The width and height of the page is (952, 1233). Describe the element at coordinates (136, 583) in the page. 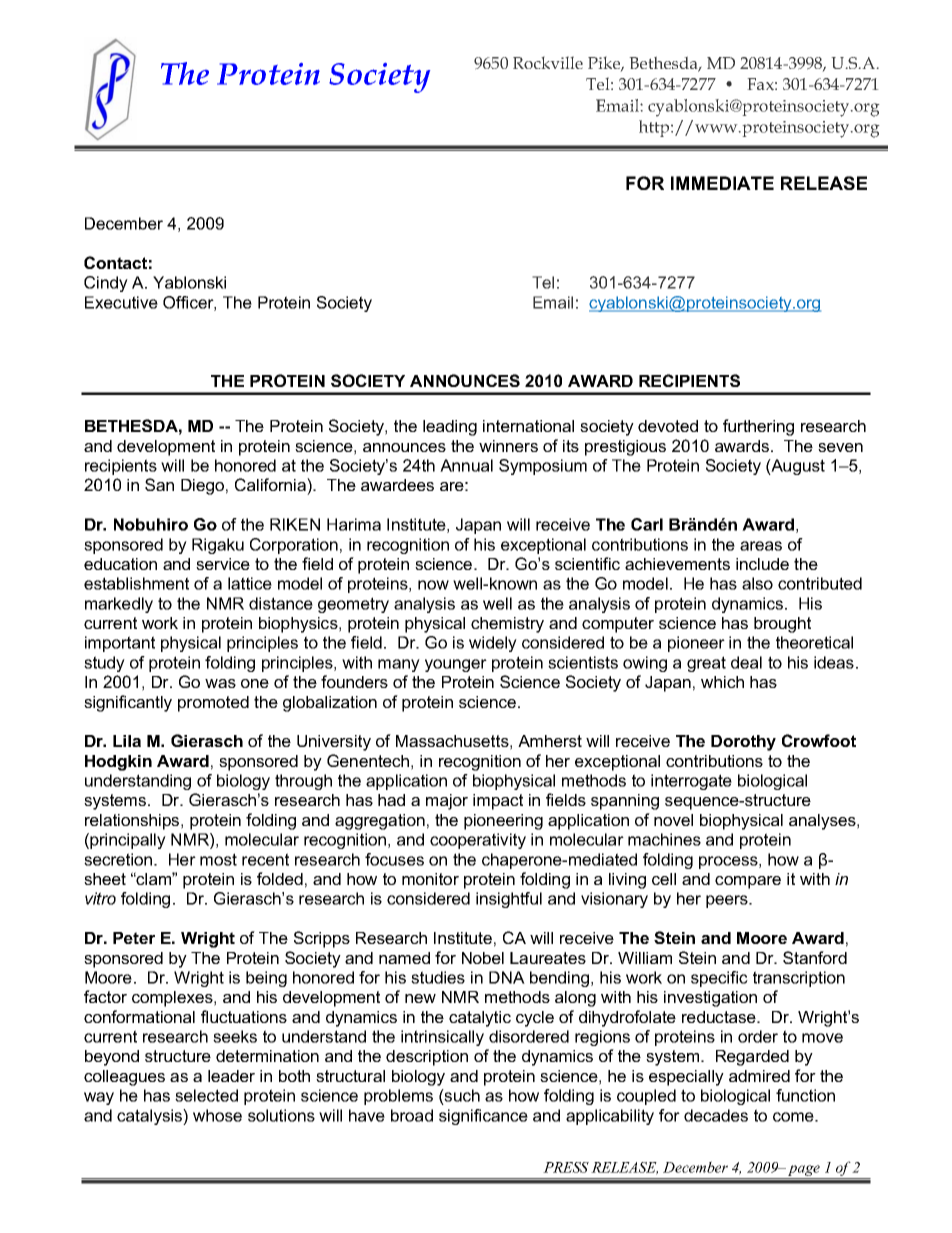

I see `establishment` at that location.
